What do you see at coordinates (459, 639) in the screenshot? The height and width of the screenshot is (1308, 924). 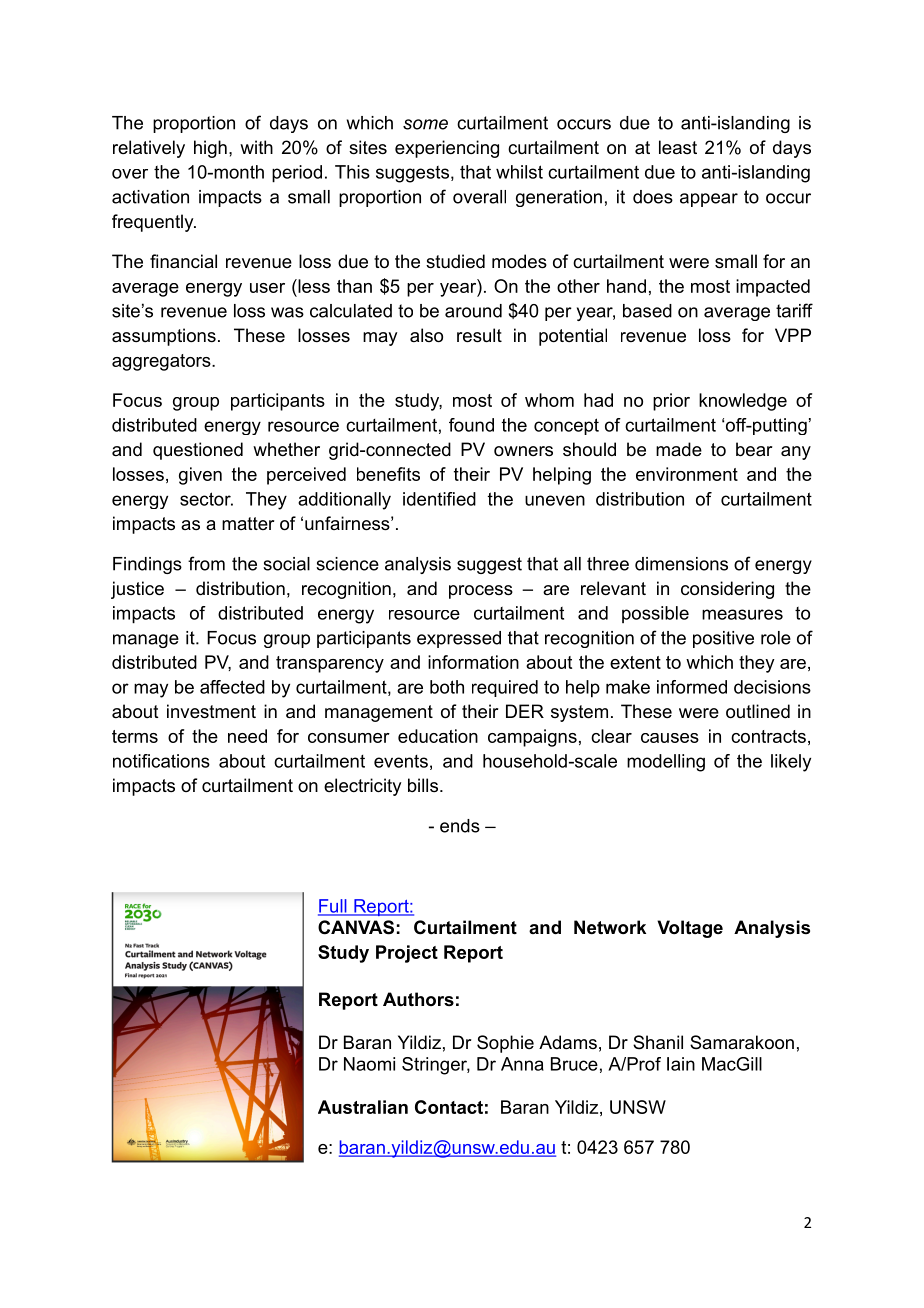 I see `expressed` at bounding box center [459, 639].
